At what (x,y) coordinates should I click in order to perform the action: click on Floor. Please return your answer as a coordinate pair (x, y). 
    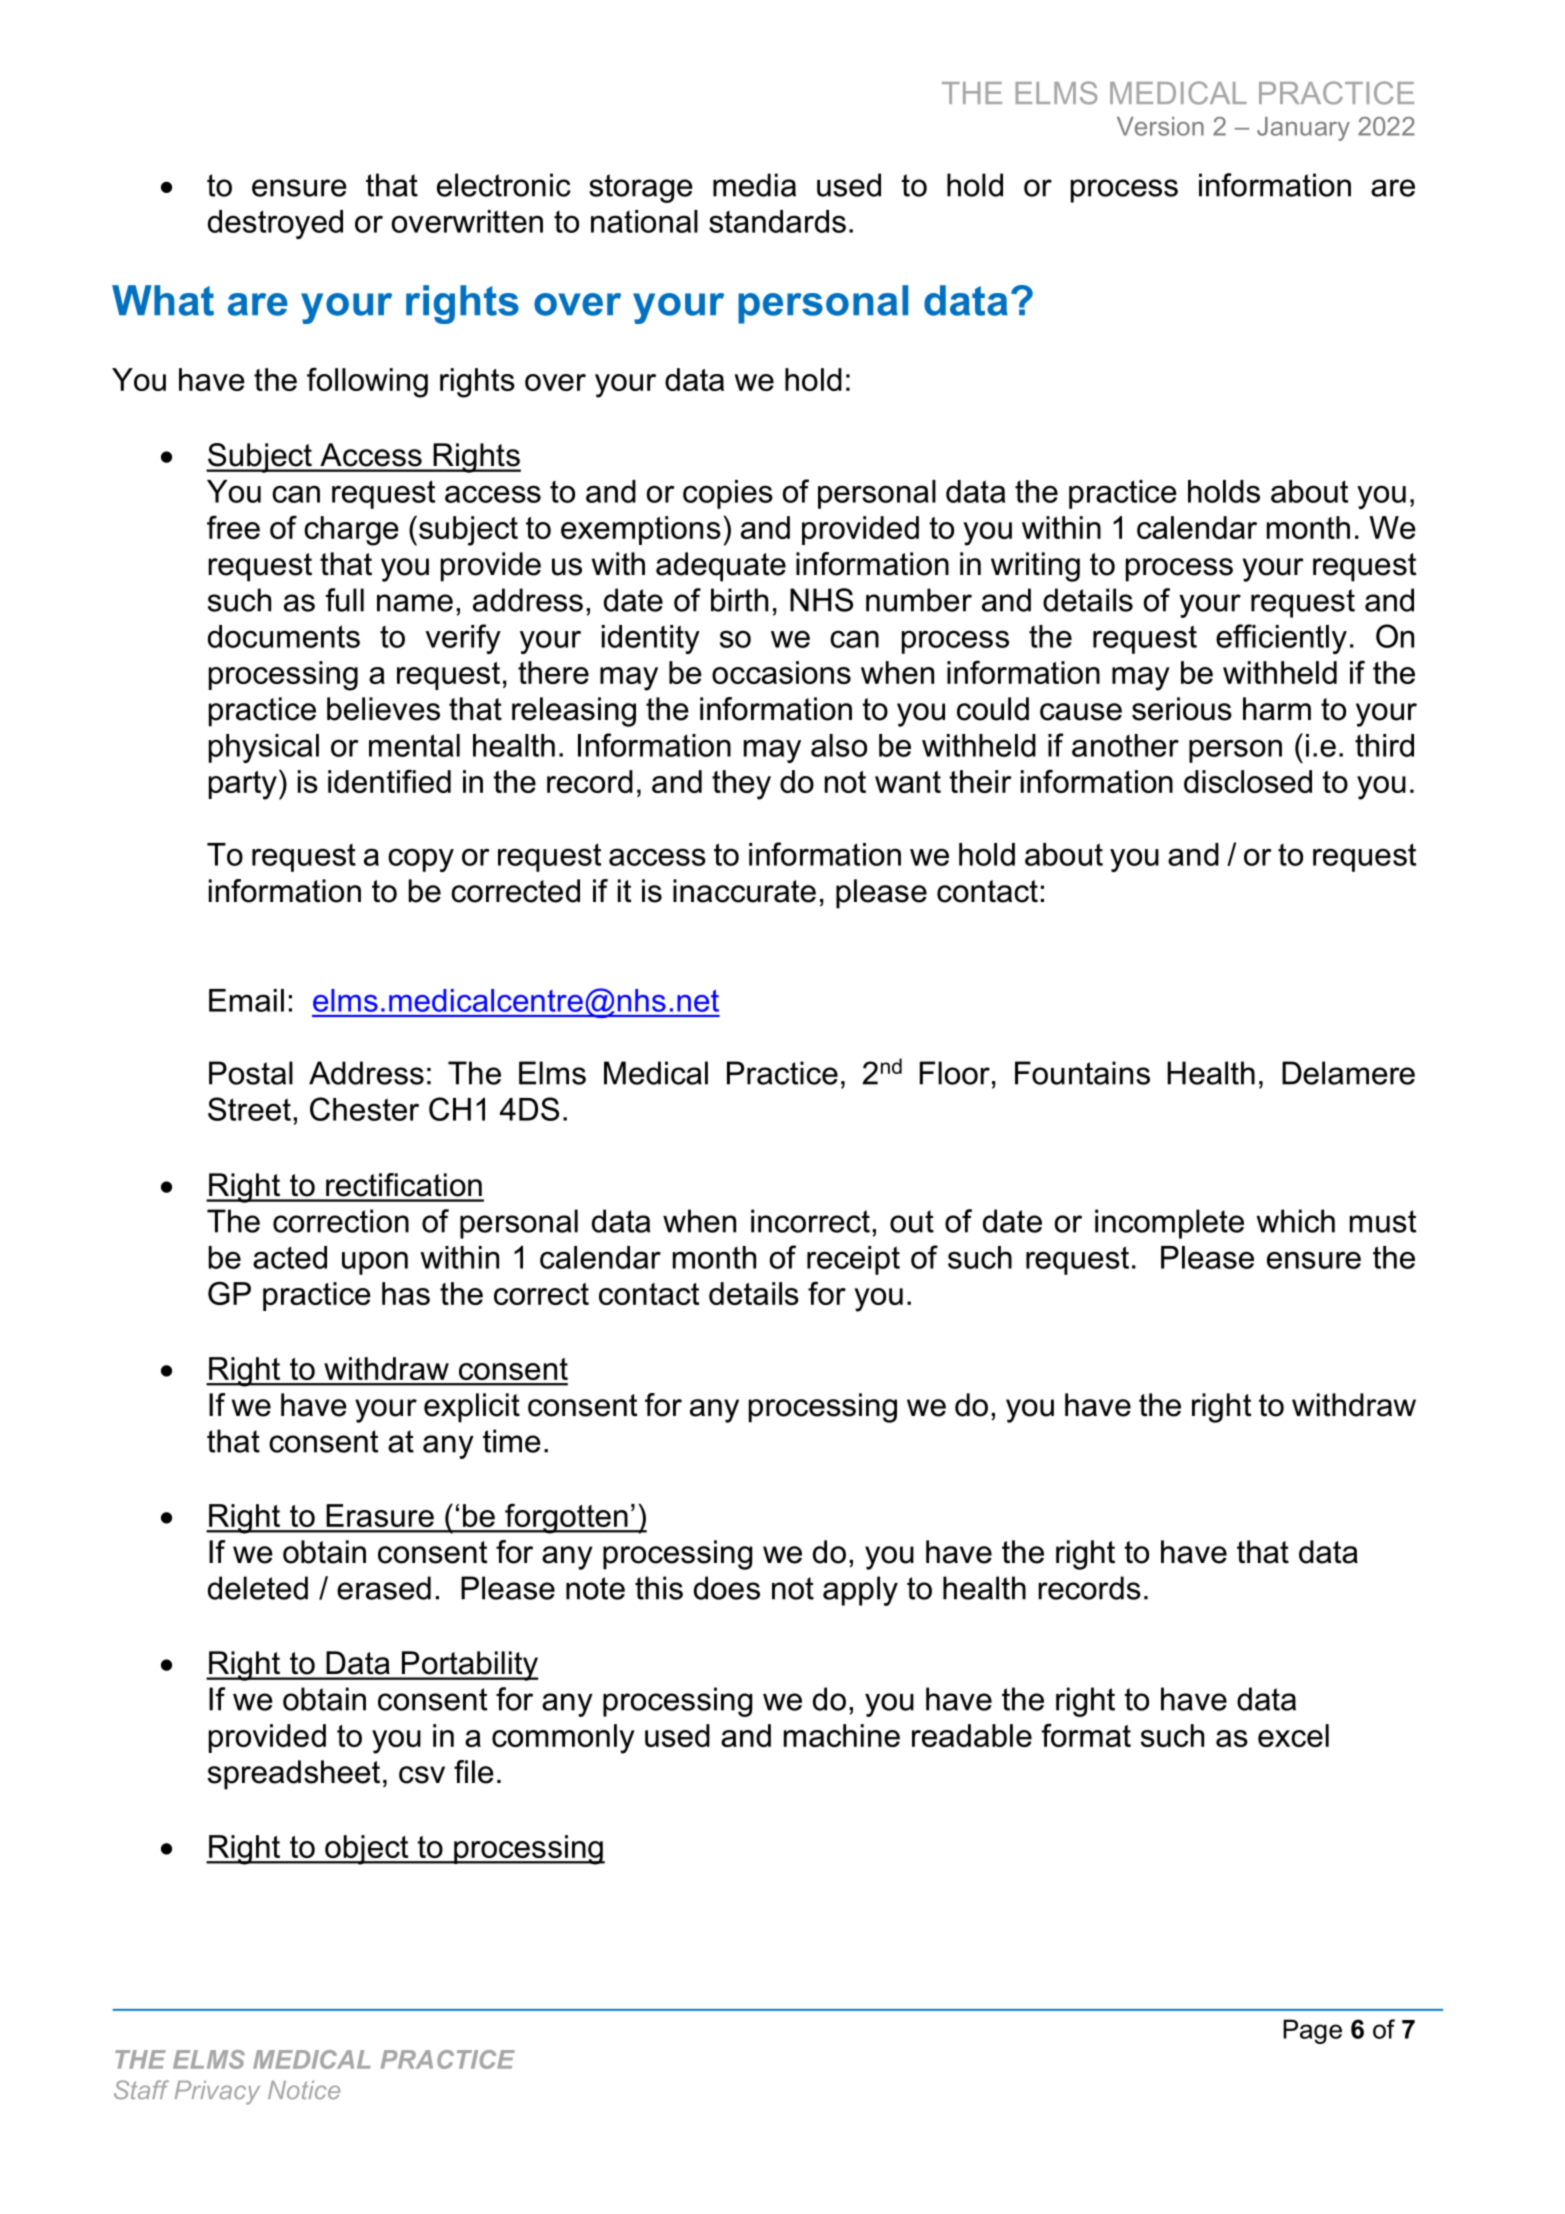
    Looking at the image, I should click on (955, 1073).
